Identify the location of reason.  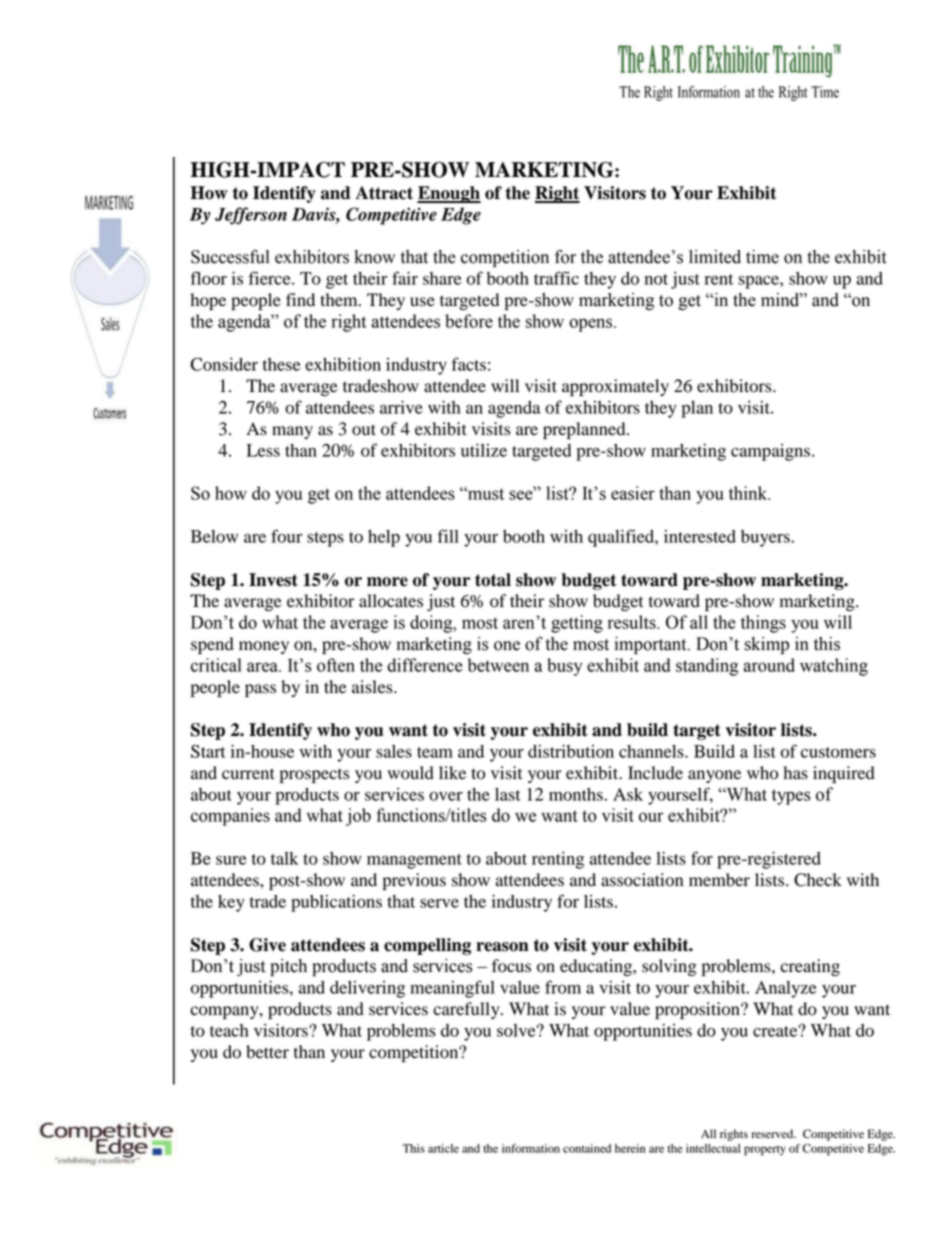
(502, 947).
